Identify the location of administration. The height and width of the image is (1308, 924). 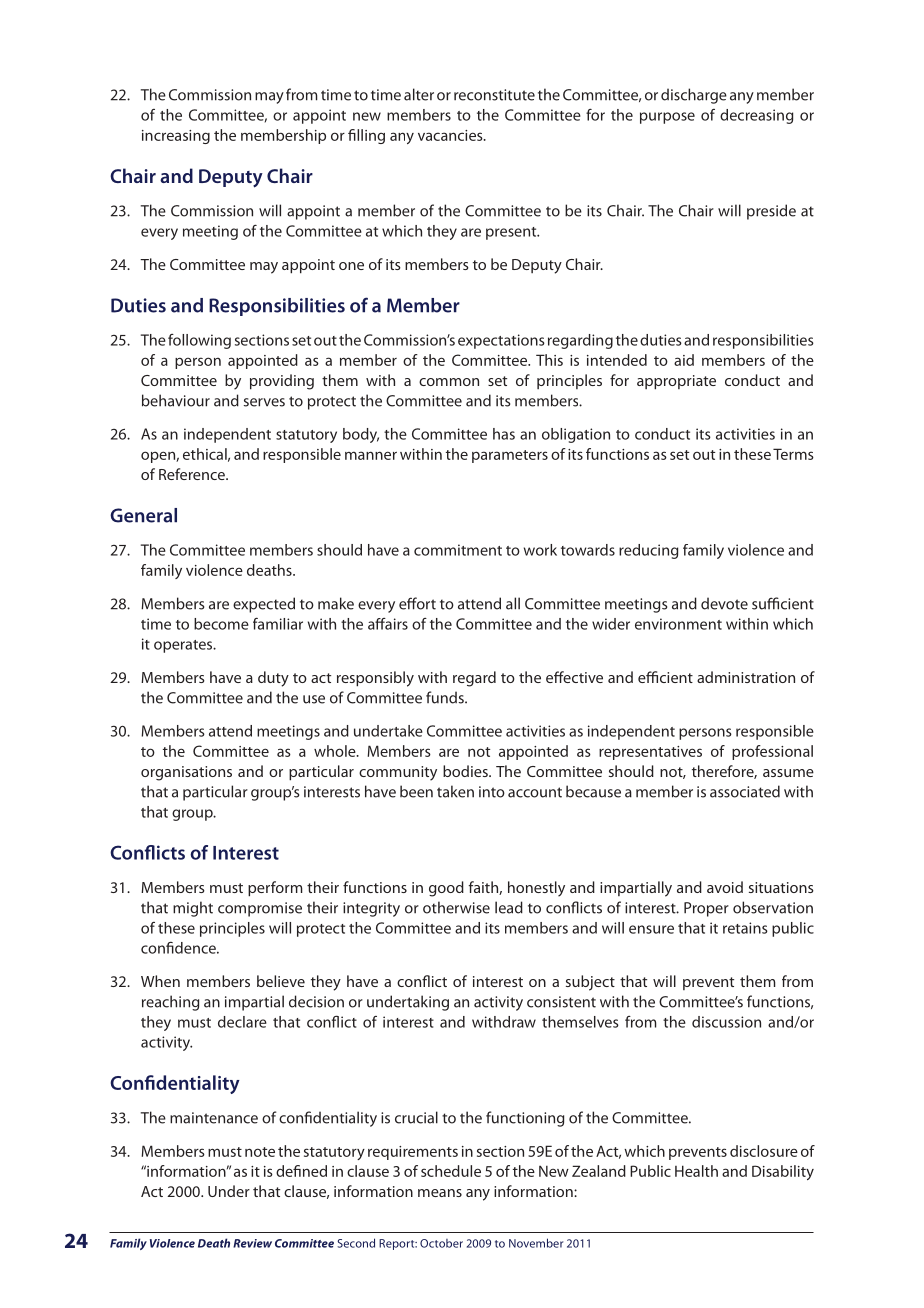
(746, 677).
